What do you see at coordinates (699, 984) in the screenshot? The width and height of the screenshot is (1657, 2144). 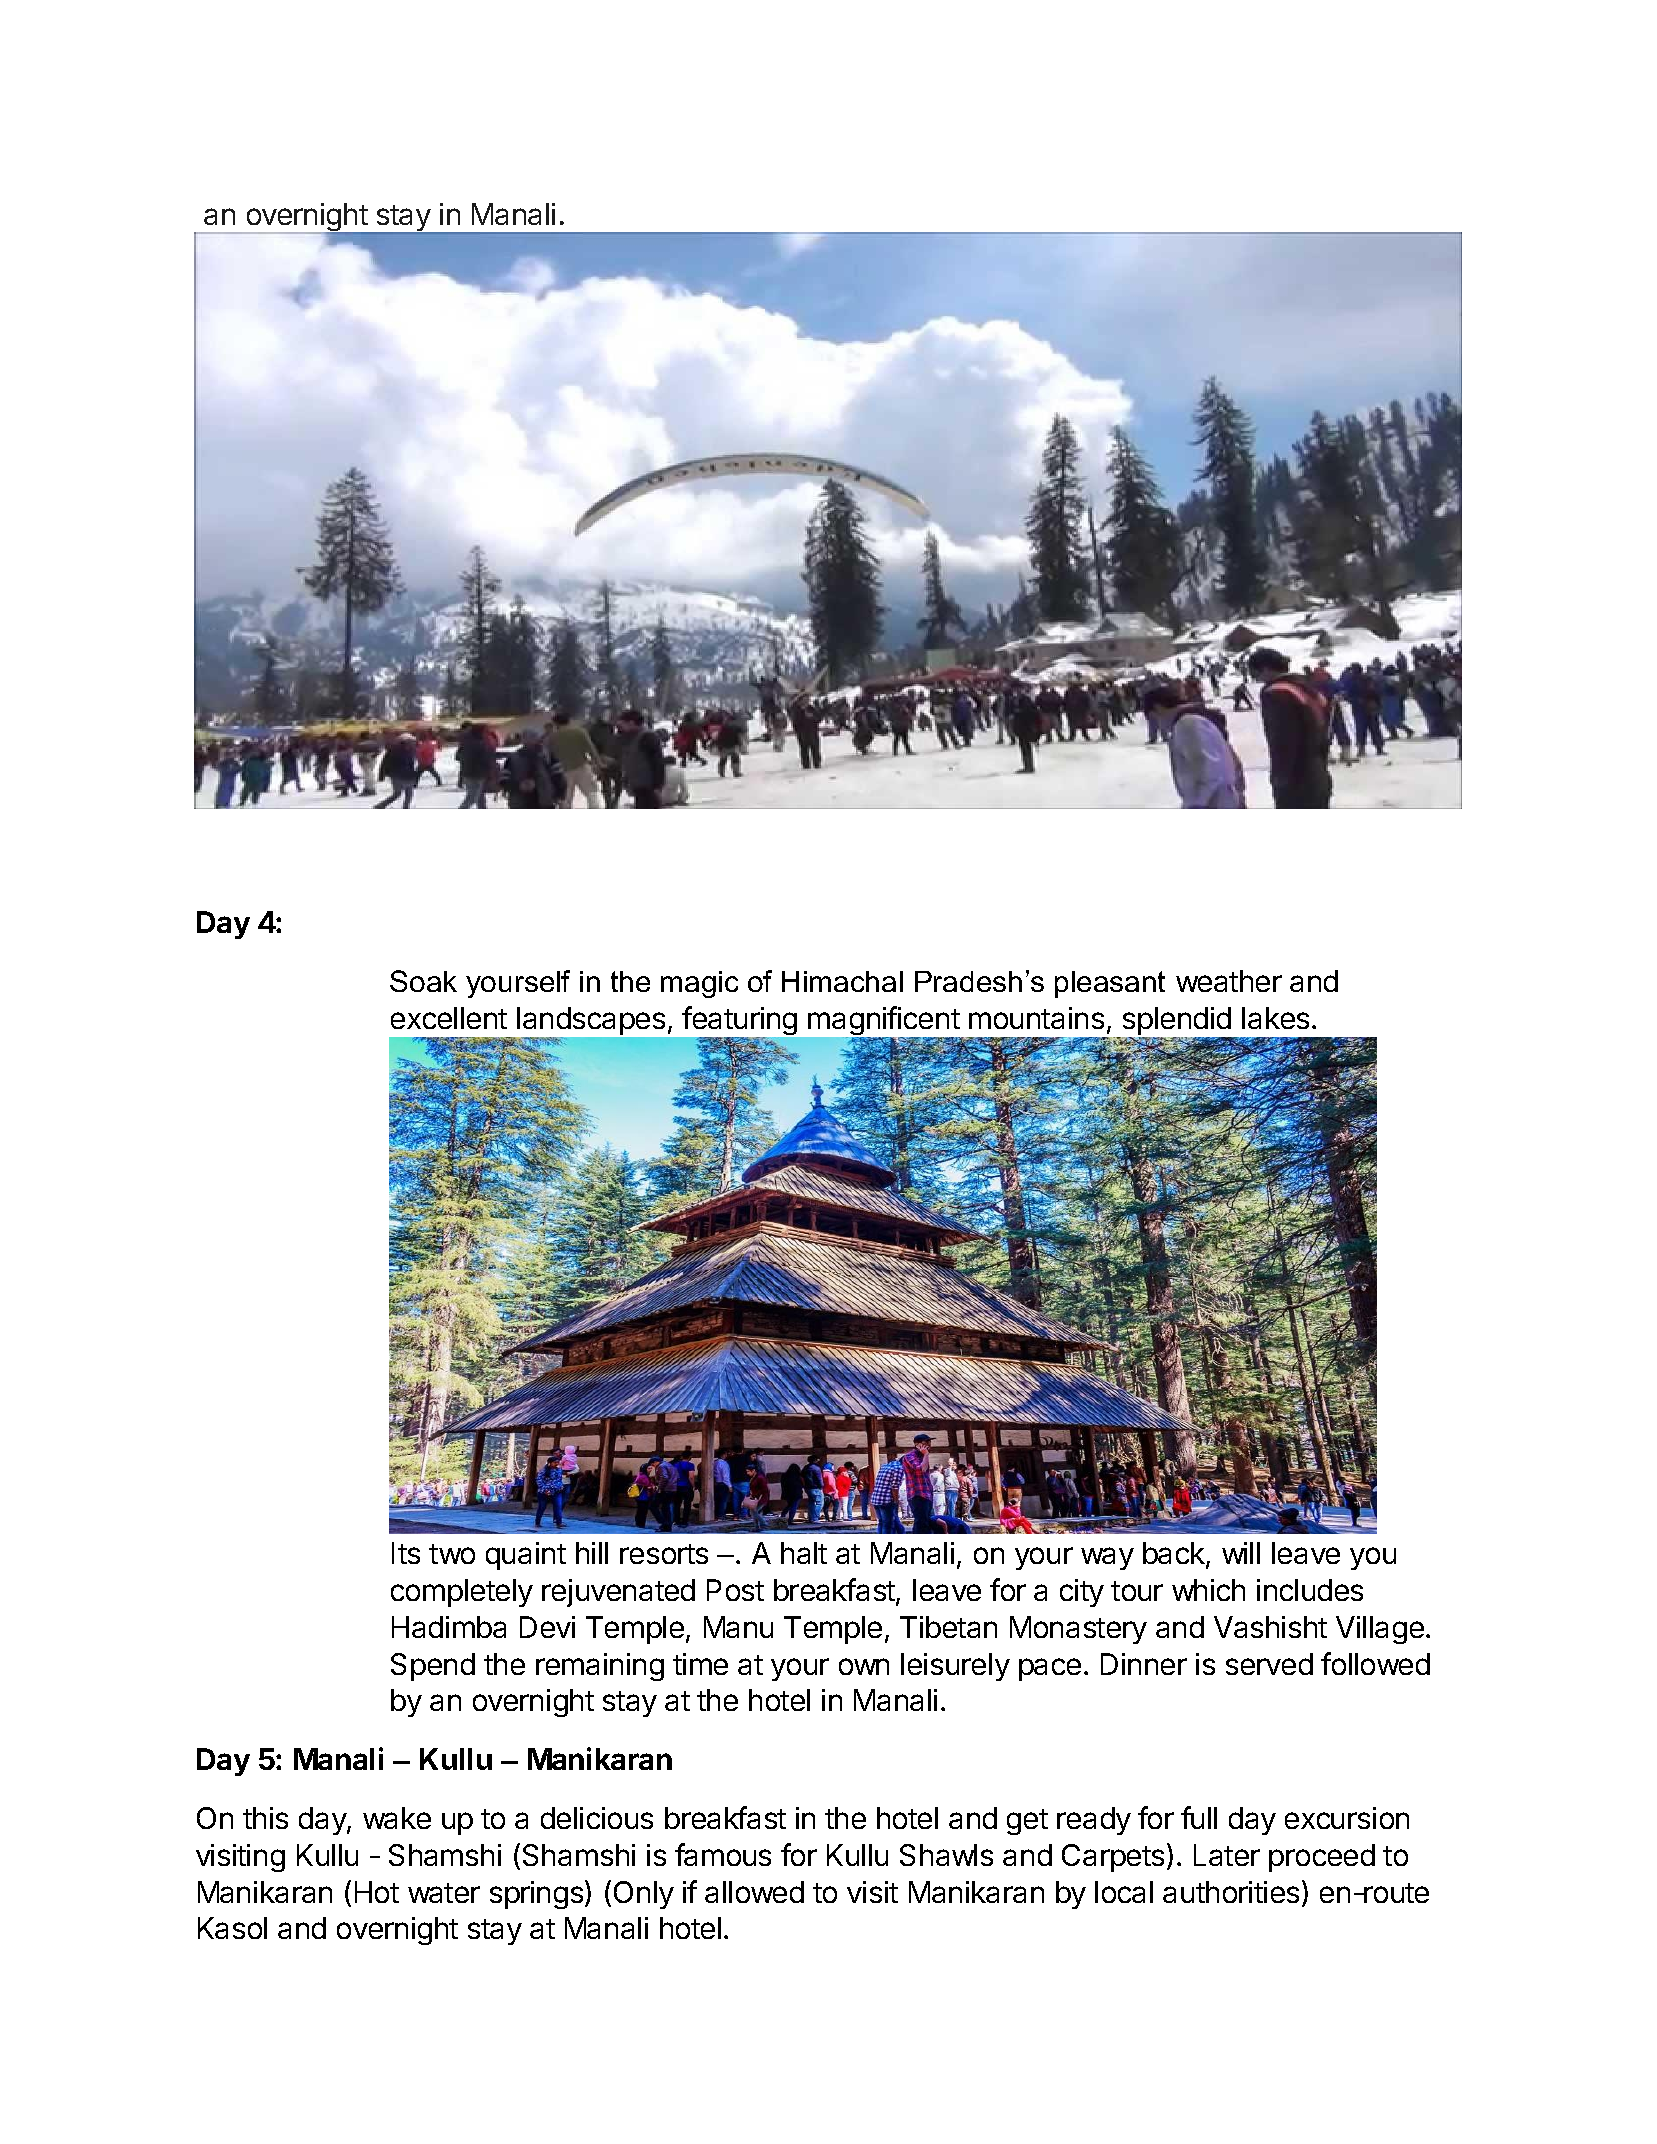 I see `magic` at bounding box center [699, 984].
